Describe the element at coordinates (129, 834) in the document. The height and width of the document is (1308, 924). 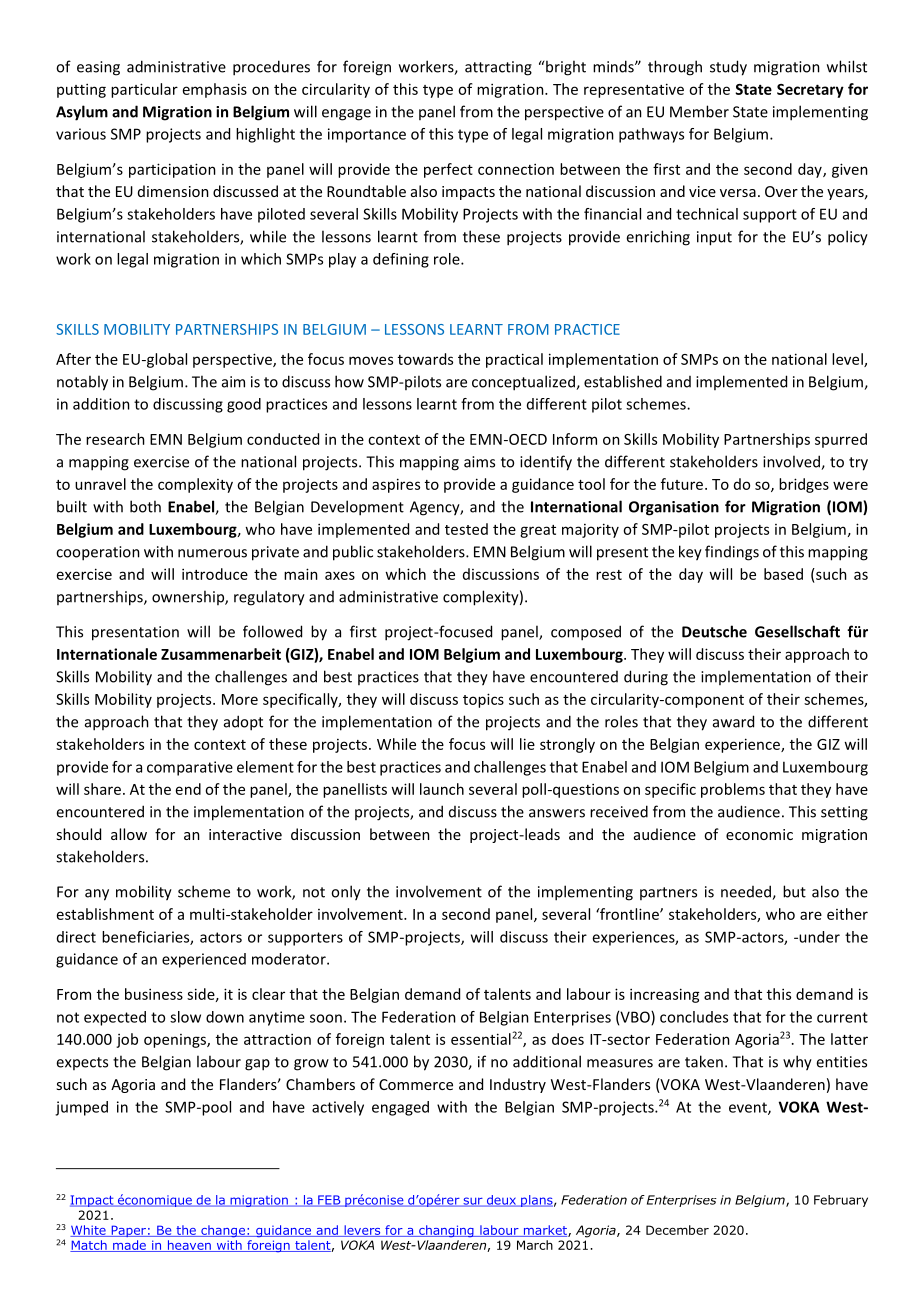
I see `allow` at that location.
